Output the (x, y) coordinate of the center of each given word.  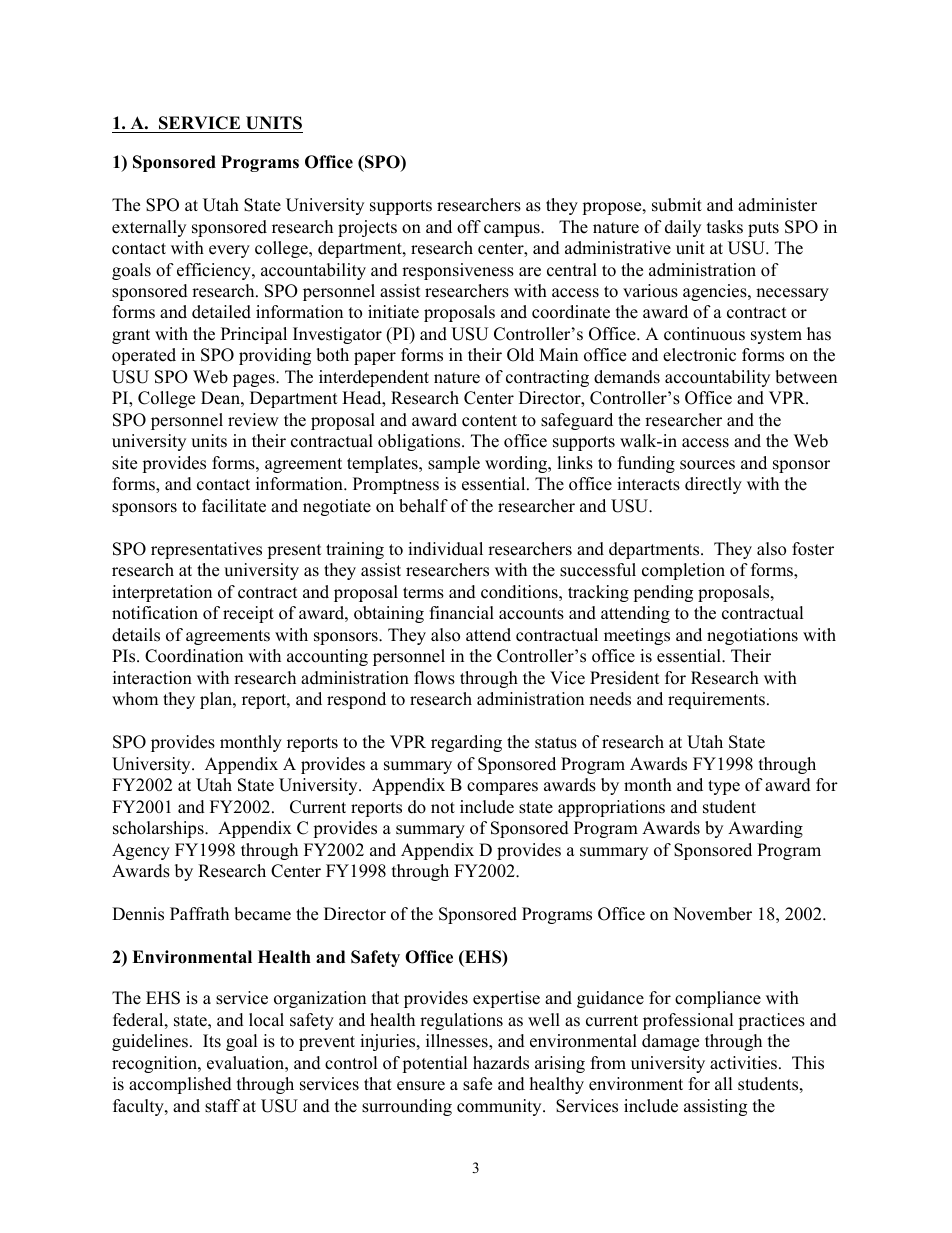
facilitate (234, 506)
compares (502, 788)
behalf (423, 506)
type (724, 787)
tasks (725, 227)
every (229, 251)
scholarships (159, 829)
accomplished (180, 1085)
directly (713, 485)
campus (513, 230)
